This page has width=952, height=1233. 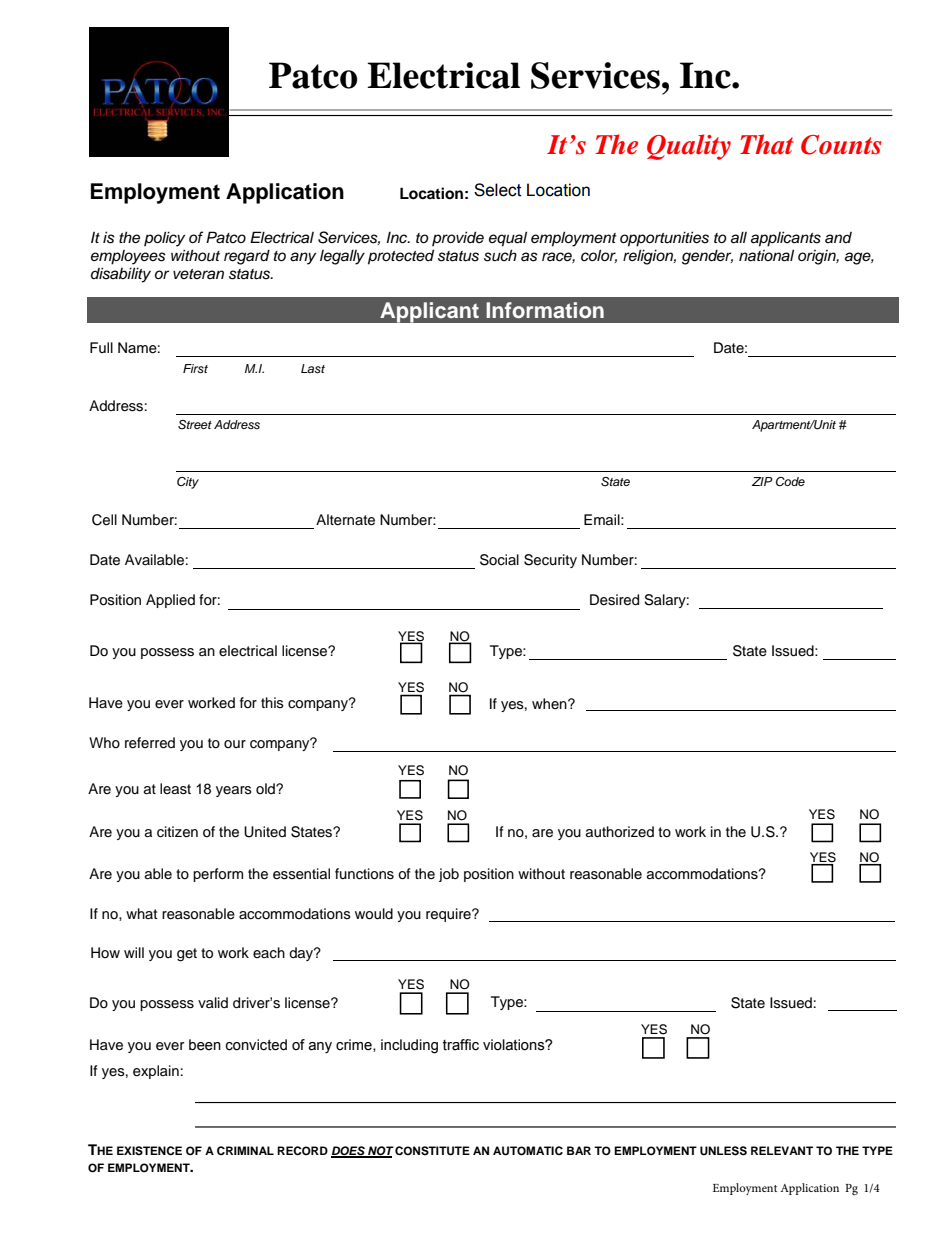 I want to click on Social, so click(x=499, y=560).
